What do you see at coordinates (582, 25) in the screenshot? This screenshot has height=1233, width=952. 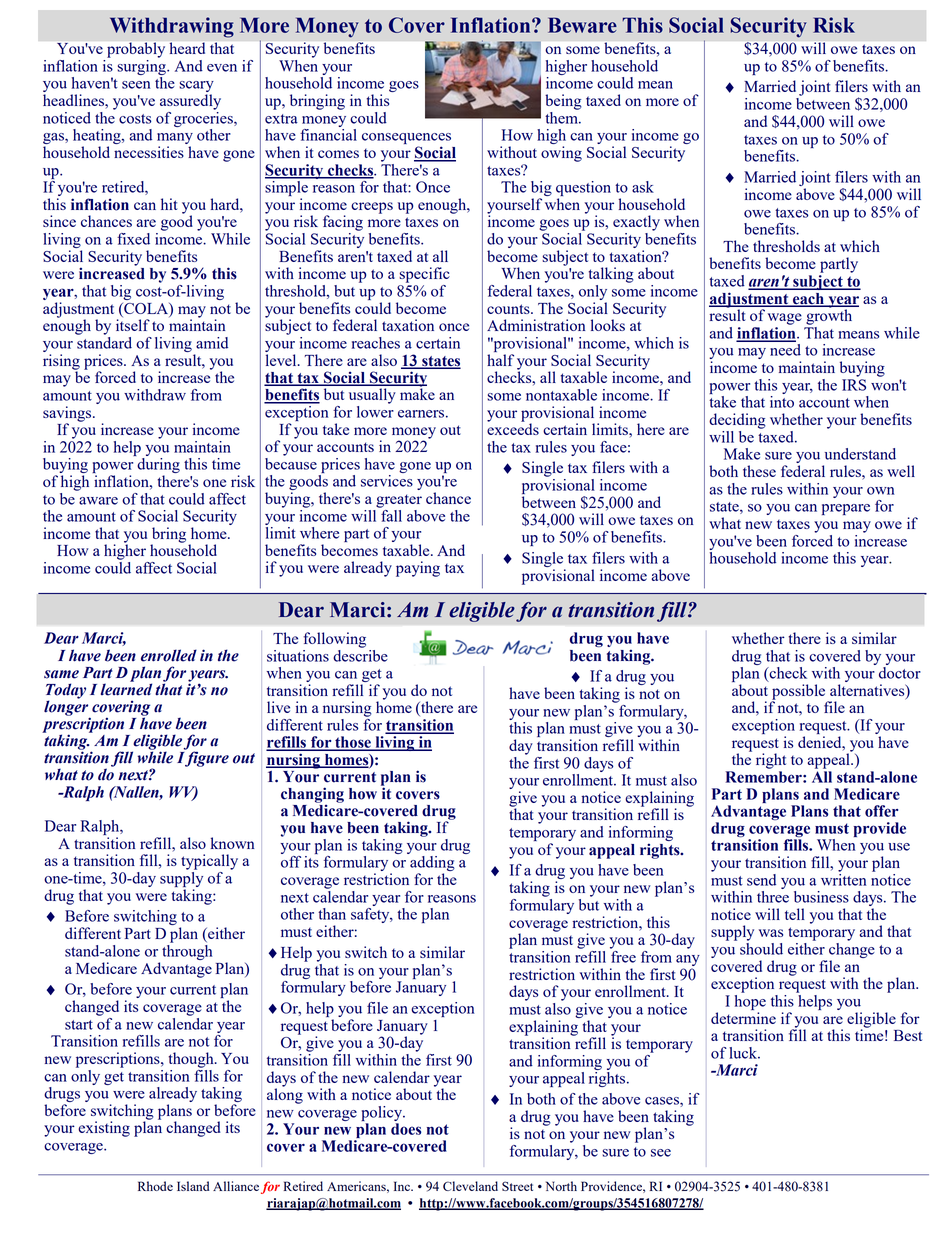 I see `Beware` at bounding box center [582, 25].
